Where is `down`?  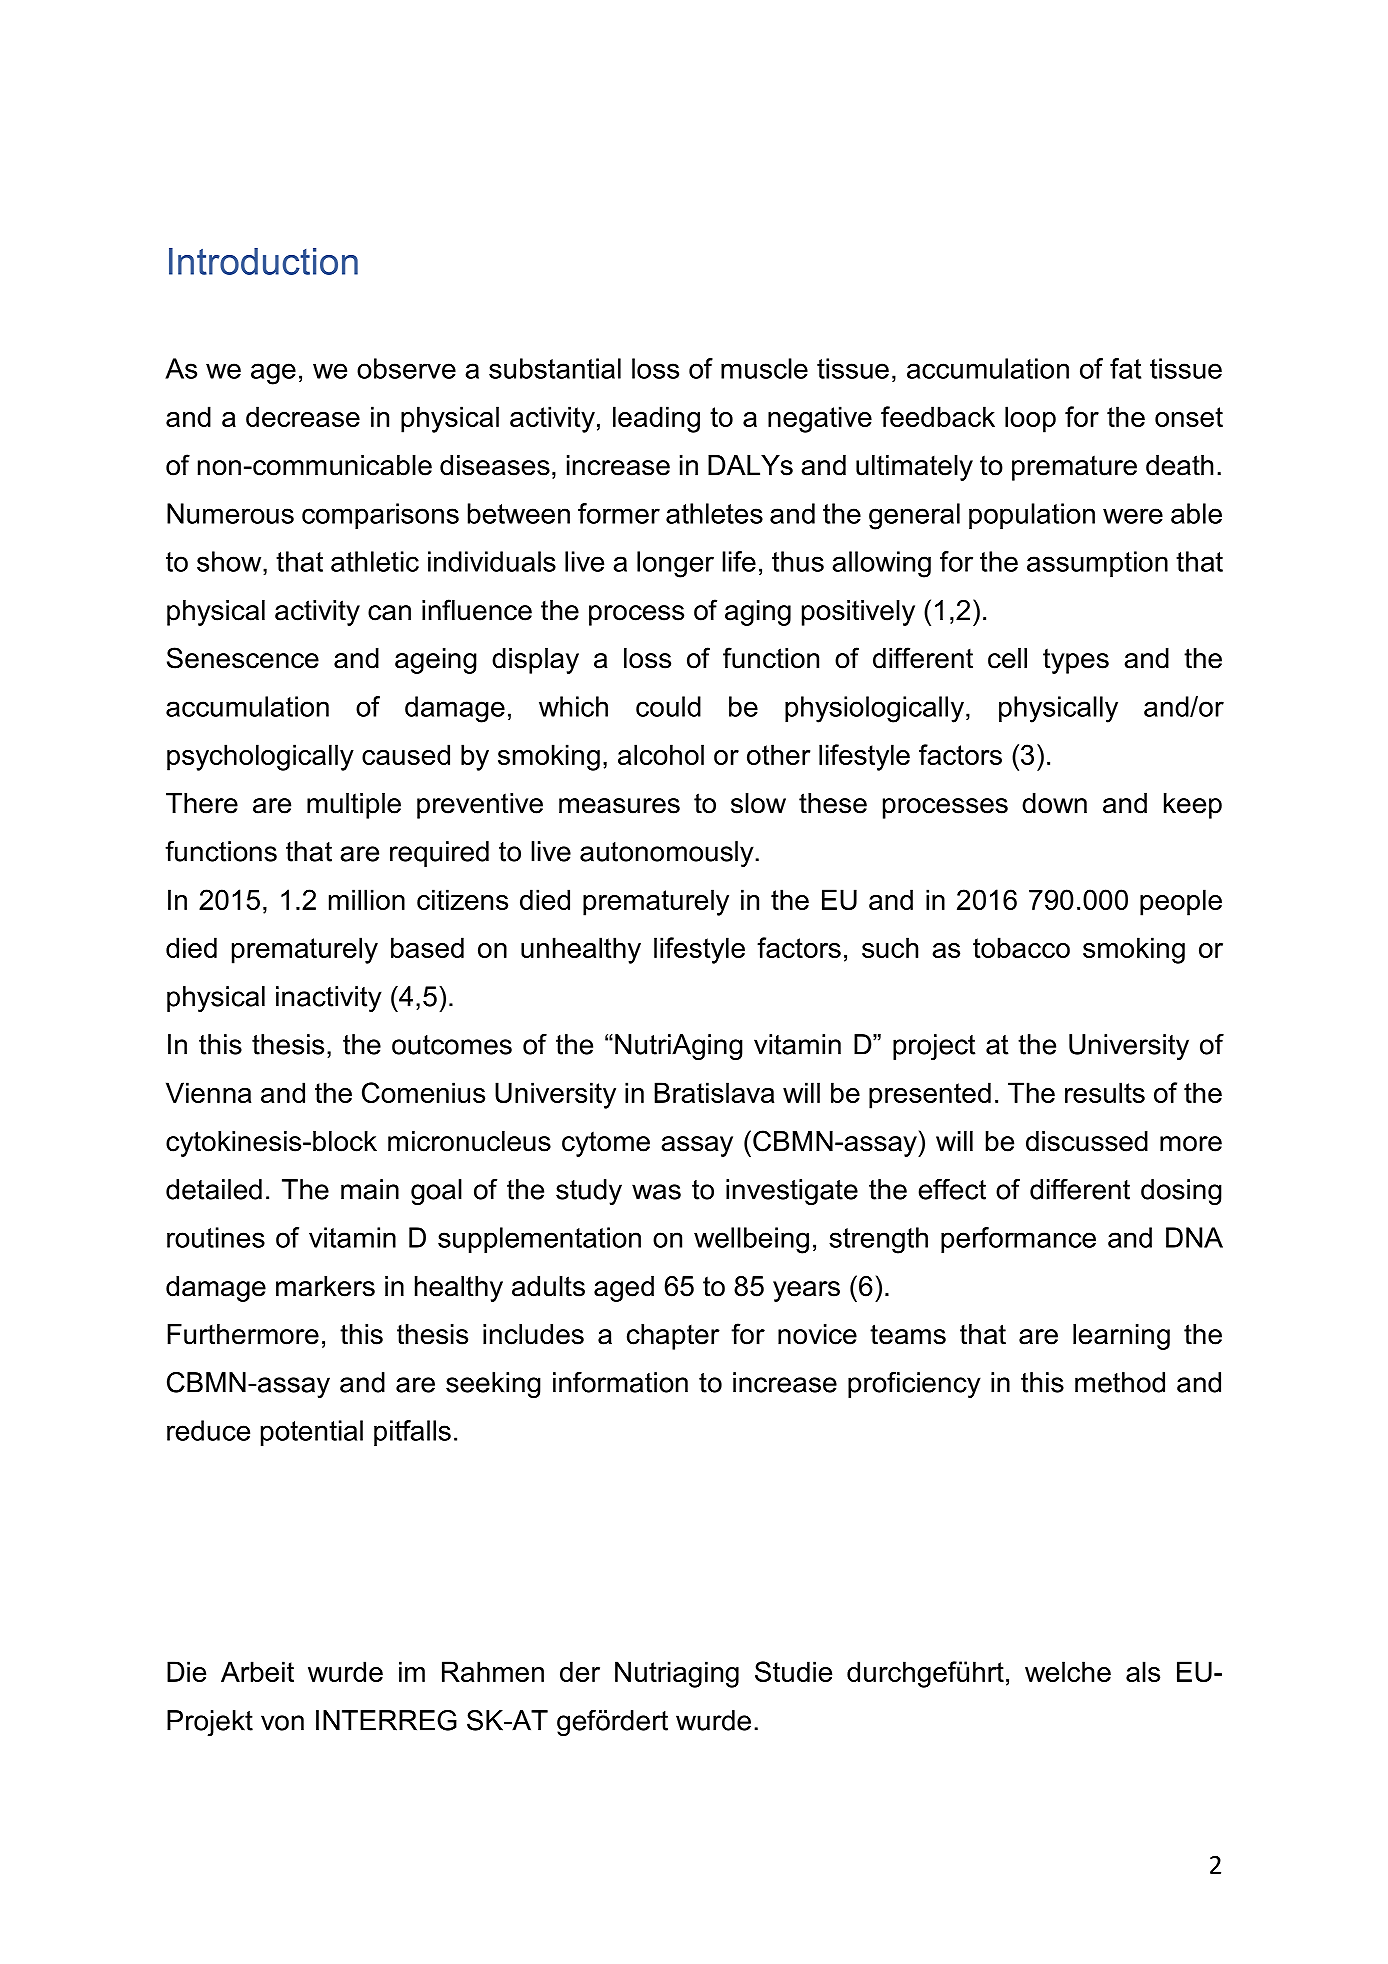
down is located at coordinates (1054, 803).
